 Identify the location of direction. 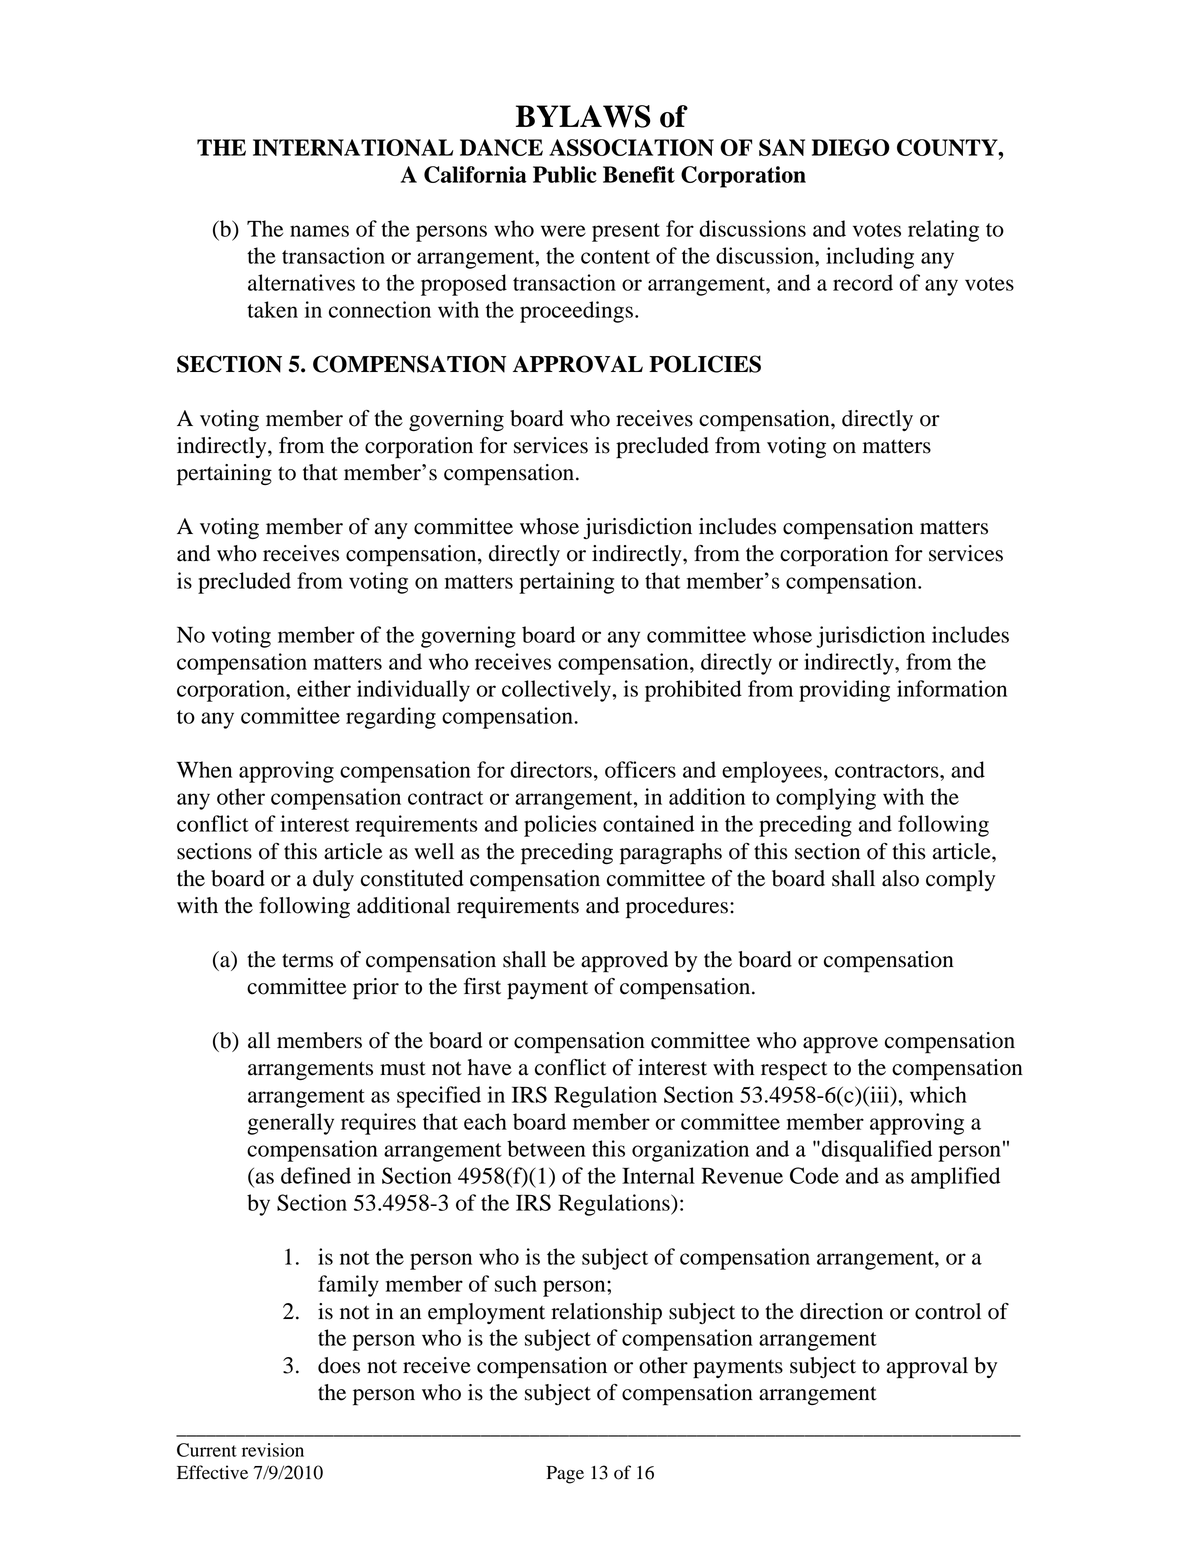
(841, 1311).
